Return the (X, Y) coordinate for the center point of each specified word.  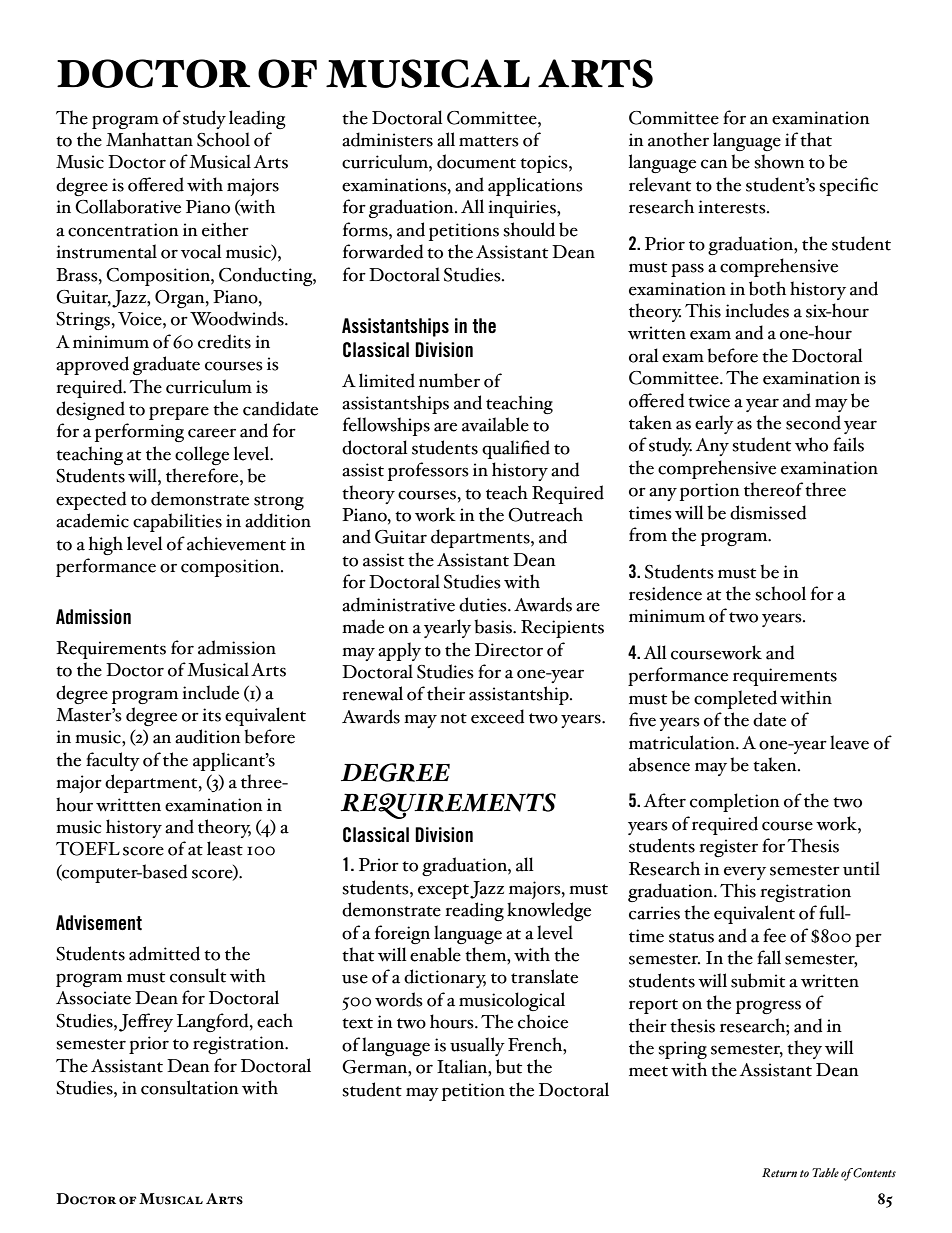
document (476, 161)
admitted (164, 953)
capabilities (177, 522)
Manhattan (149, 139)
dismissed (768, 512)
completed (735, 699)
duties (484, 604)
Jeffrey (146, 1022)
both (767, 288)
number (449, 380)
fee (774, 935)
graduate (166, 365)
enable (435, 954)
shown (779, 161)
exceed (497, 716)
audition (208, 736)
